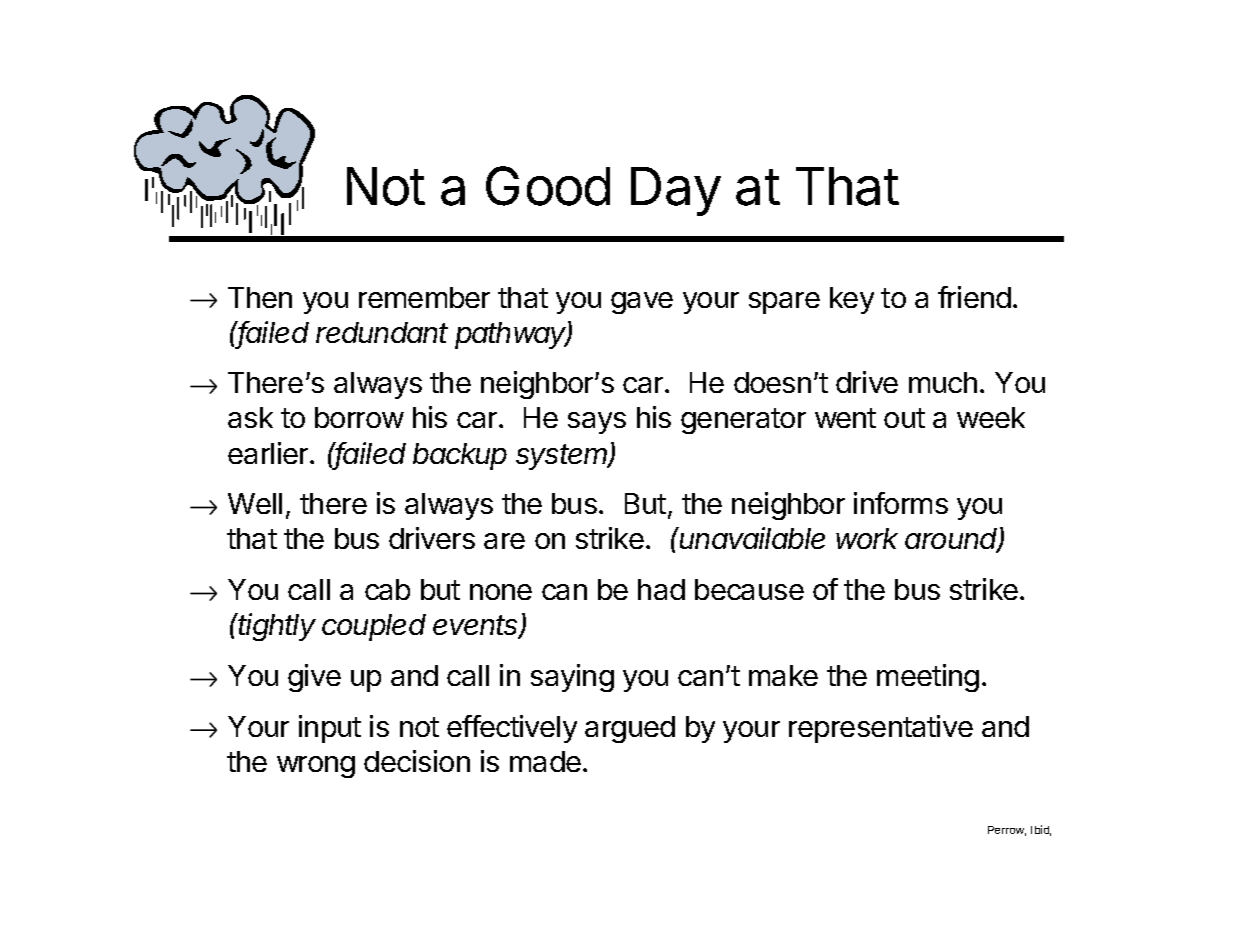  Describe the element at coordinates (255, 503) in the screenshot. I see `Well` at that location.
